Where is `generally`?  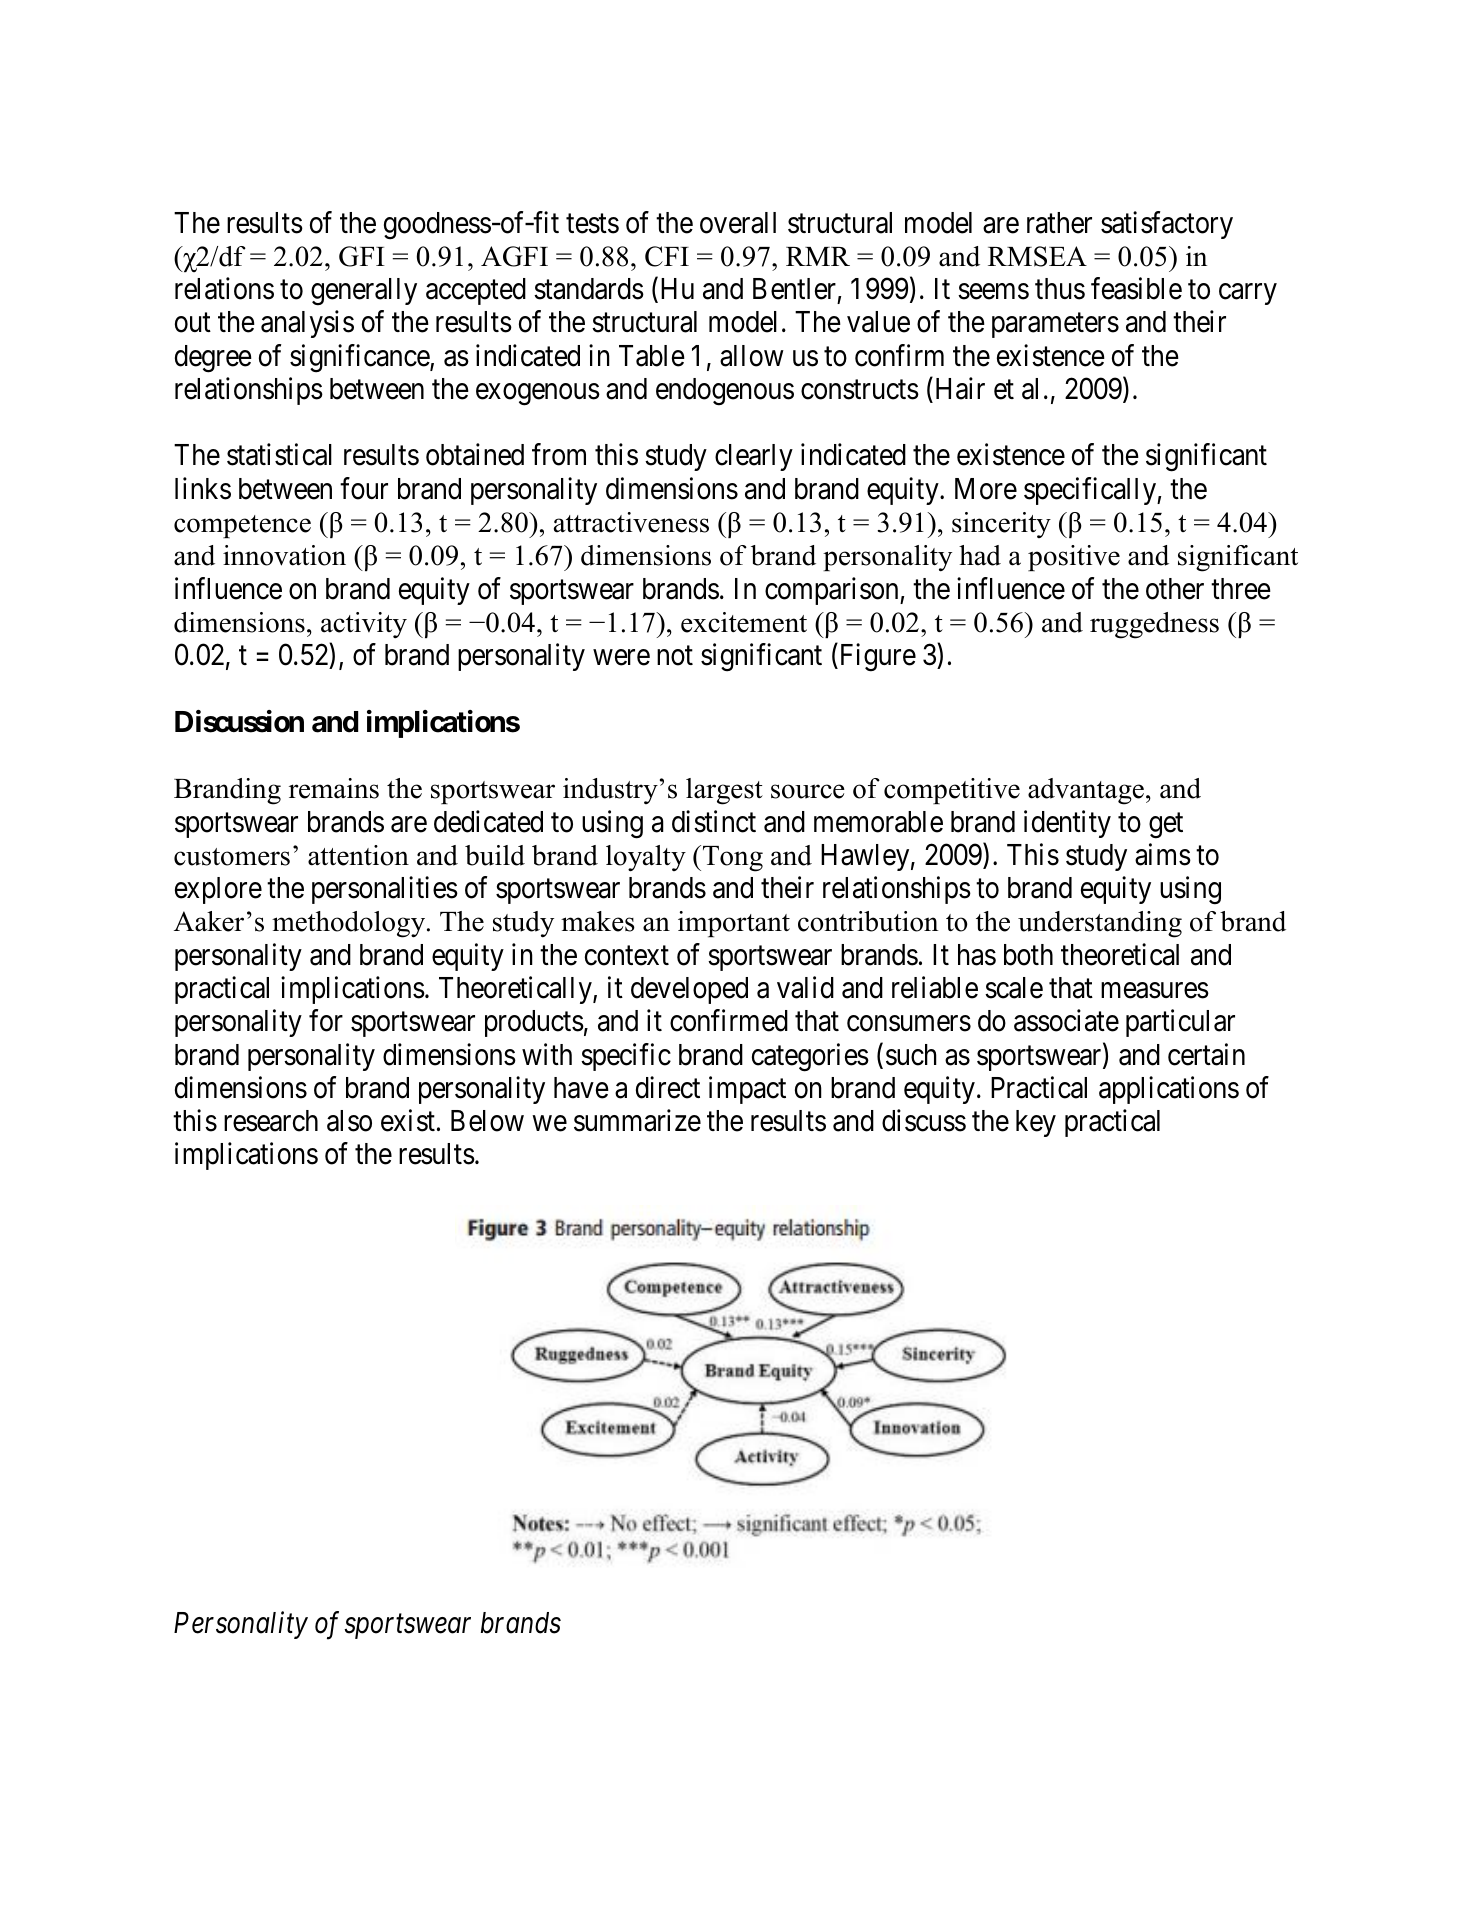
generally is located at coordinates (364, 292).
